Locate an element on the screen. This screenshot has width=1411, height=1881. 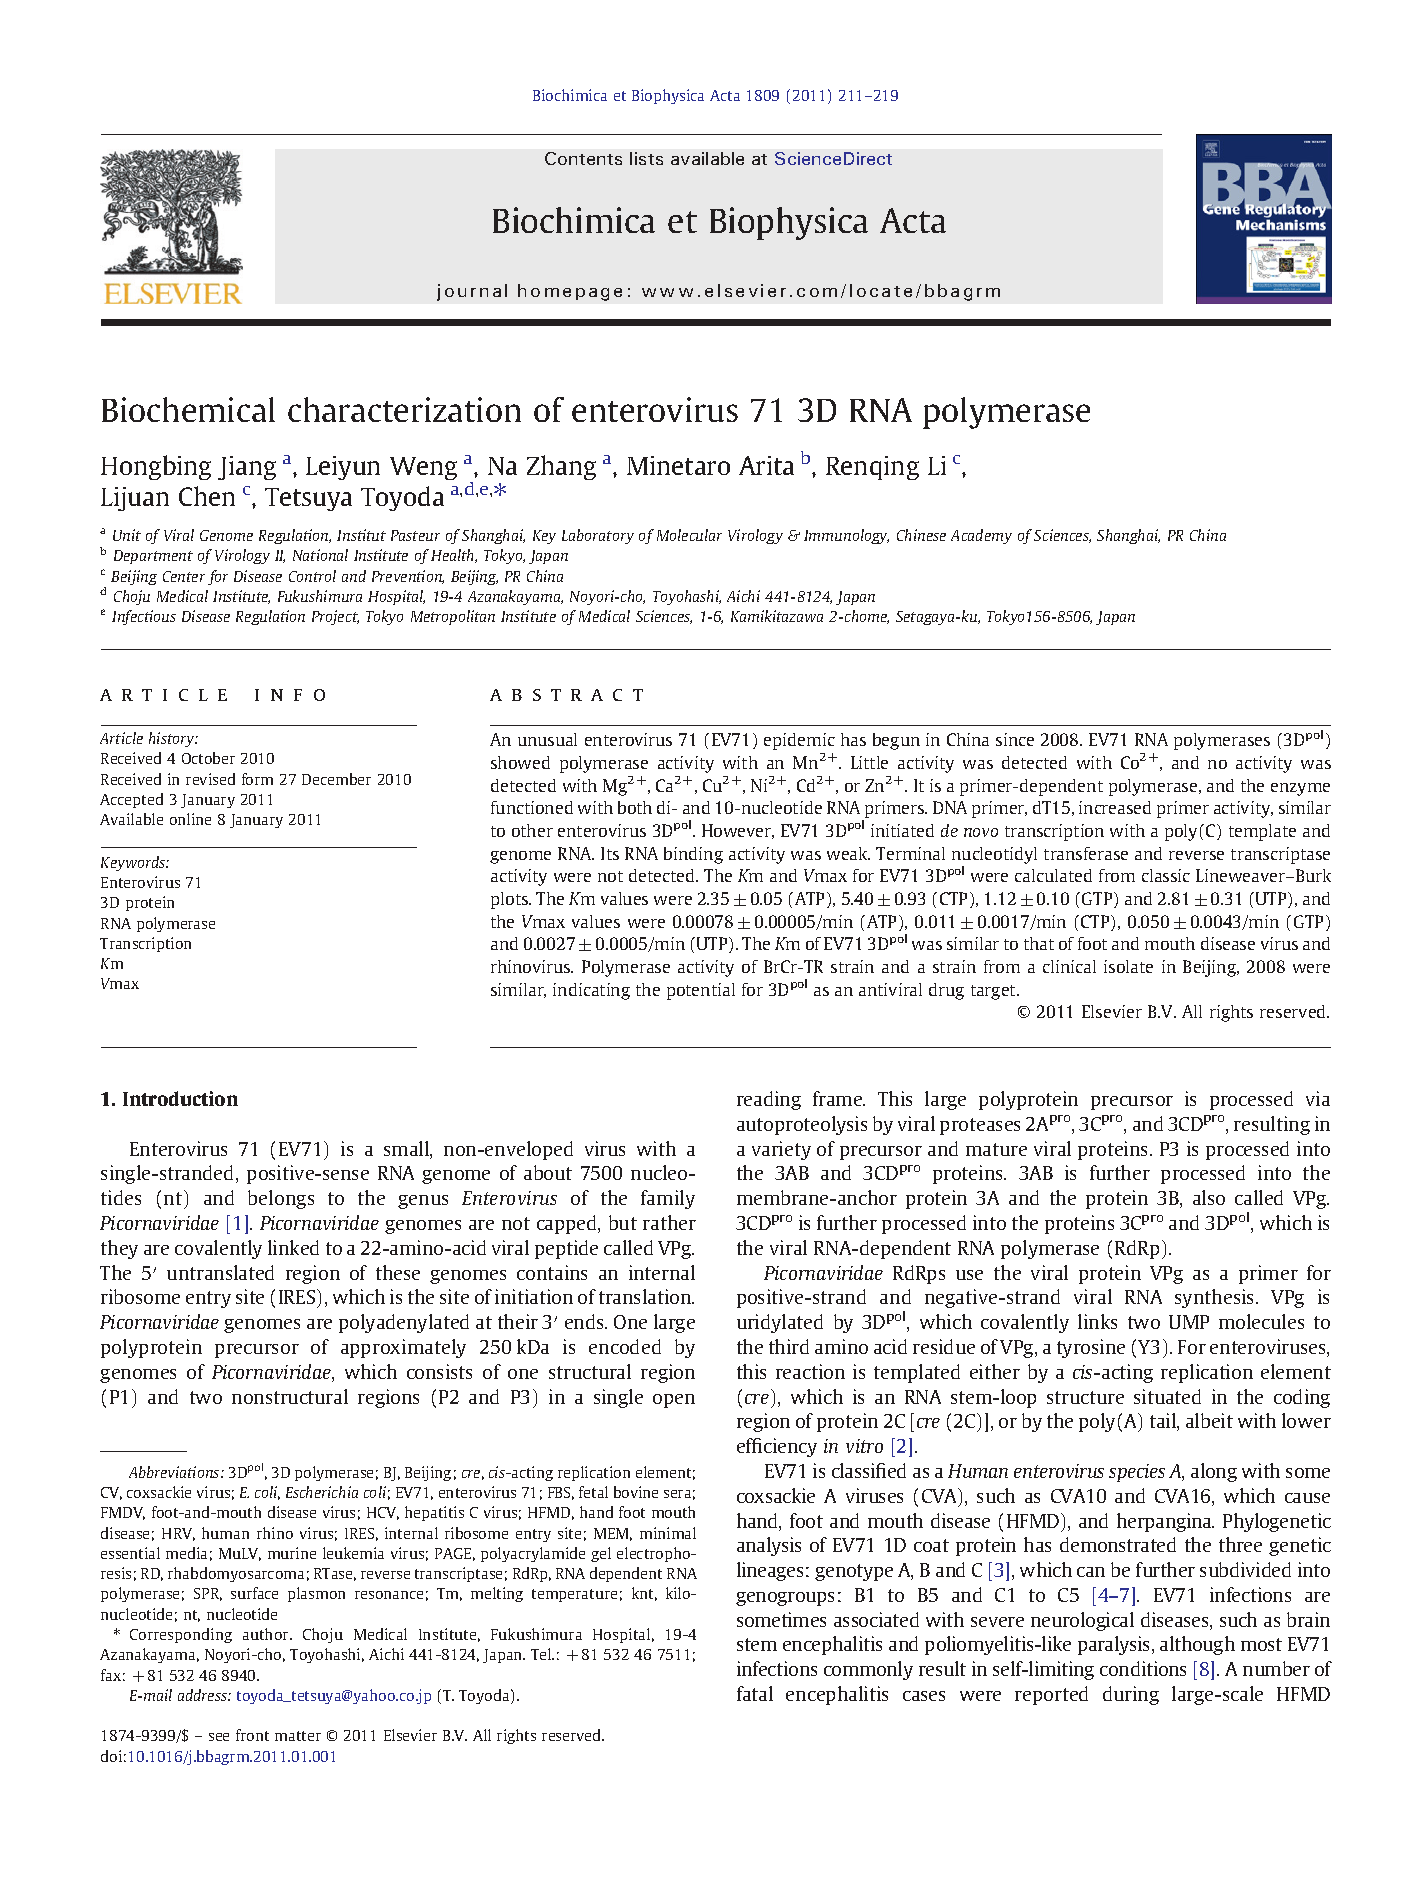
isolate is located at coordinates (1128, 966).
